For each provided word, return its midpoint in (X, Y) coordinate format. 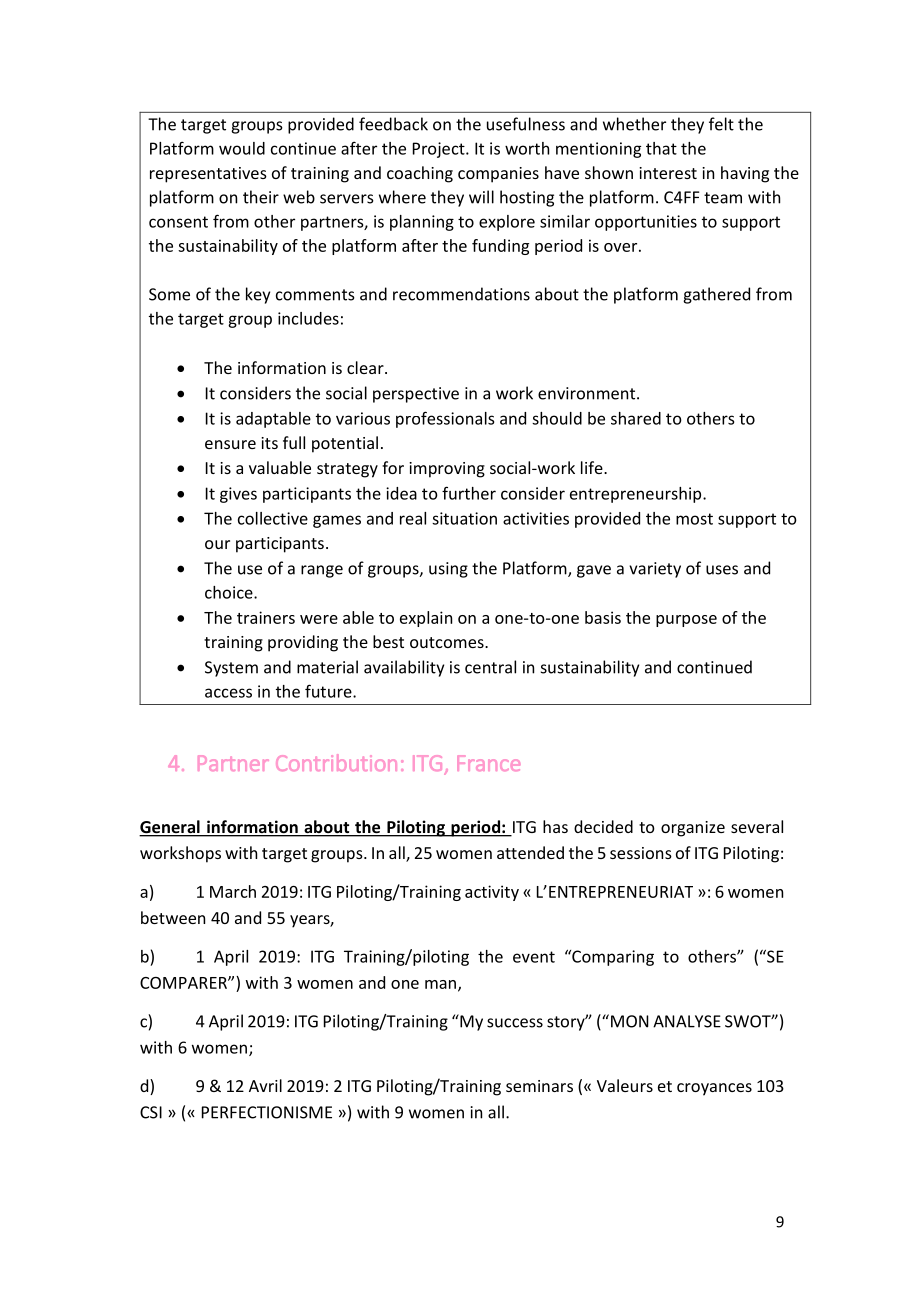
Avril (265, 1085)
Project (440, 150)
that (661, 148)
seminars (539, 1086)
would (242, 148)
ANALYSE (687, 1021)
